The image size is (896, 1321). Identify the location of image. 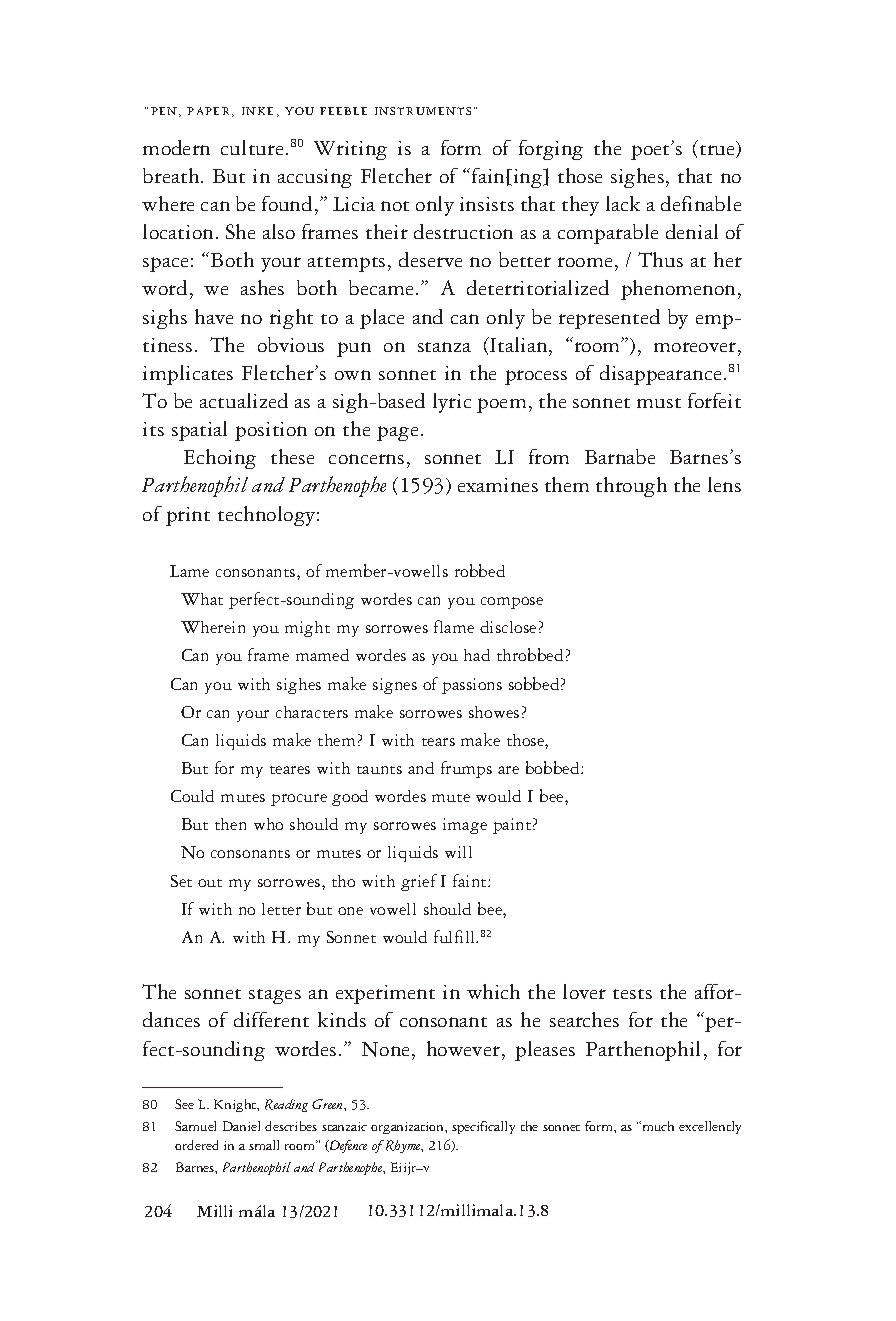
(465, 826).
